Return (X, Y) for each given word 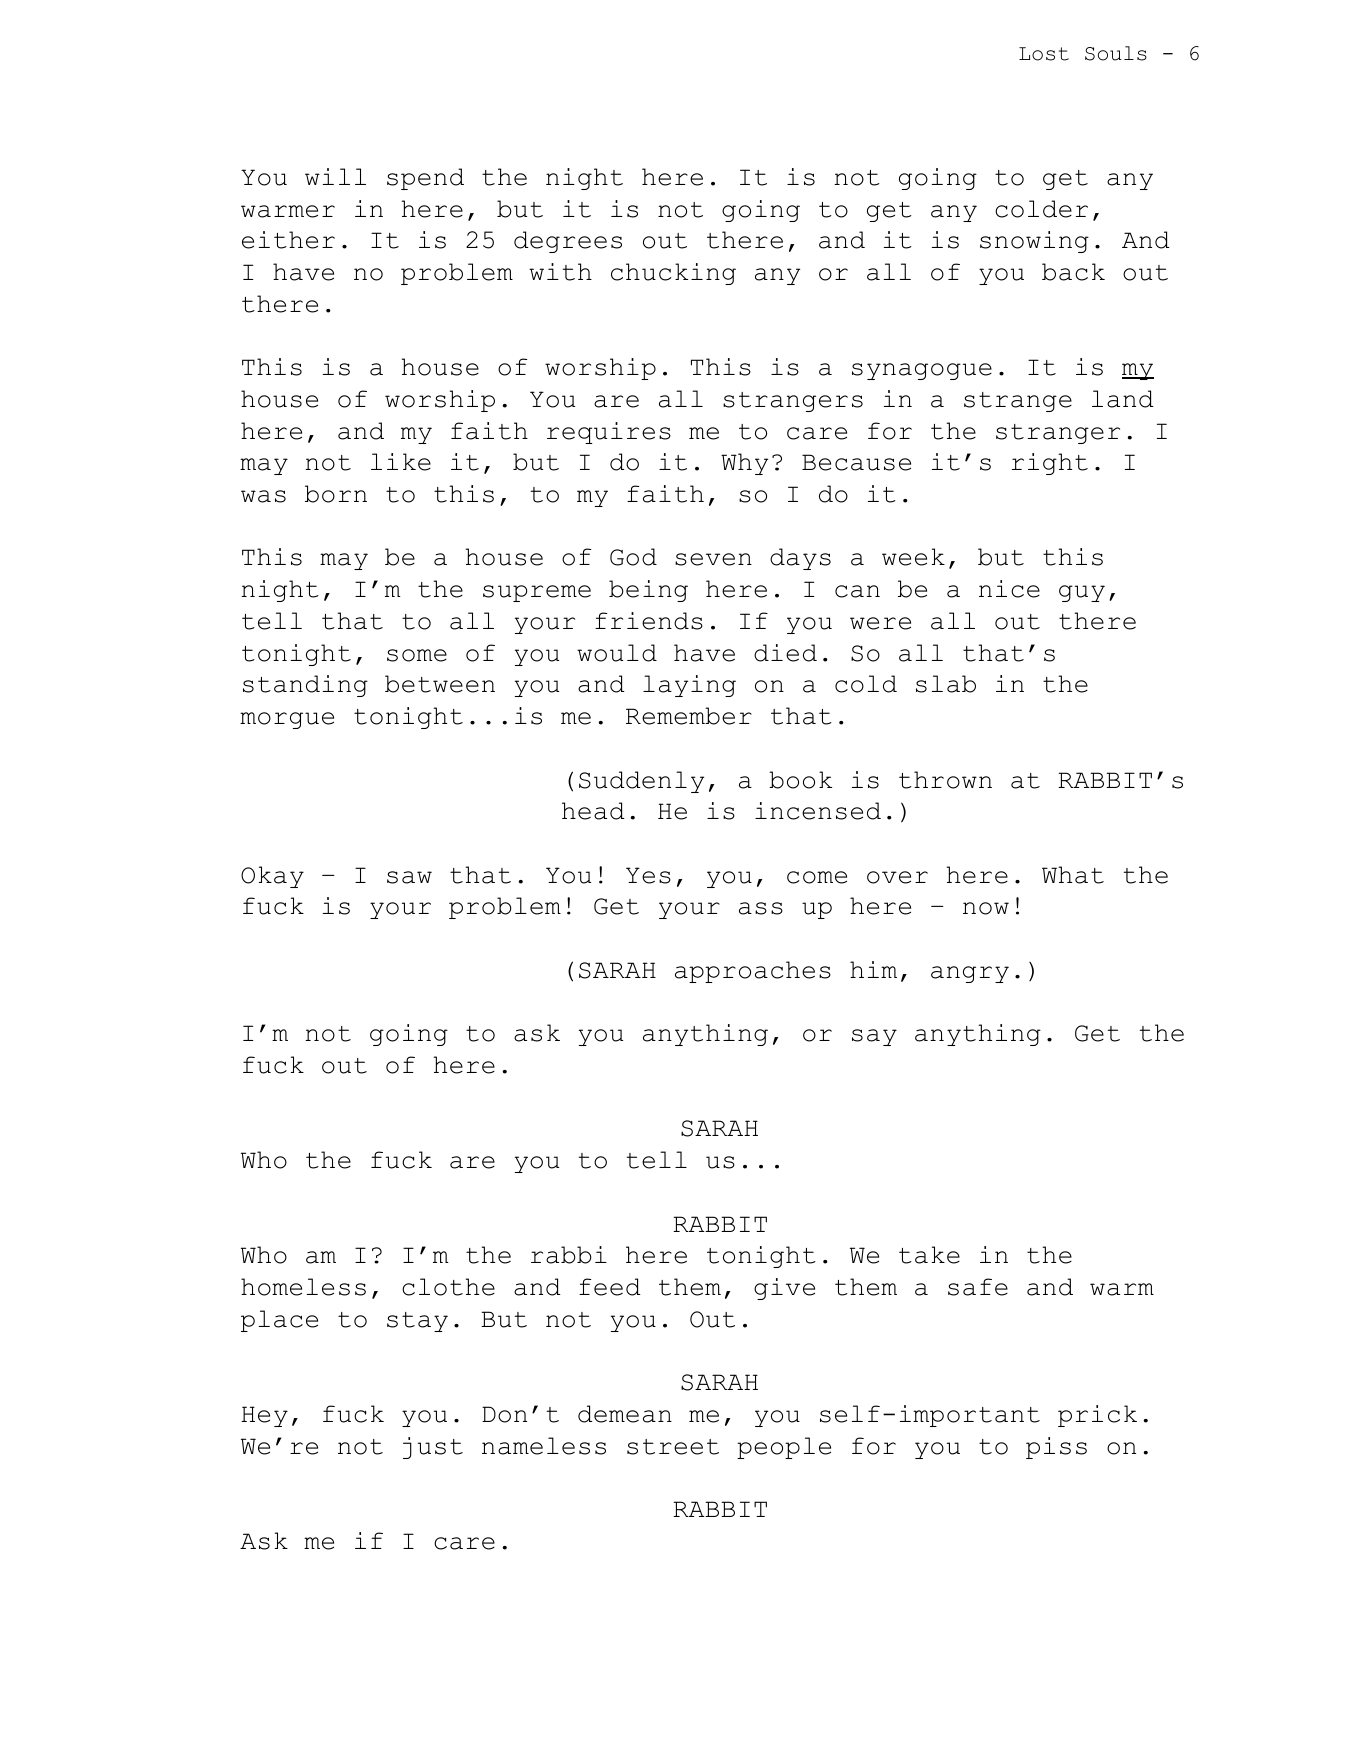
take (929, 1255)
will (335, 176)
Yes (648, 875)
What (1073, 875)
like (401, 462)
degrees (568, 242)
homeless (303, 1287)
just (433, 1448)
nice (1009, 589)
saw (409, 877)
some (417, 655)
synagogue (922, 371)
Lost (1044, 54)
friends (649, 621)
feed (610, 1287)
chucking (673, 274)
